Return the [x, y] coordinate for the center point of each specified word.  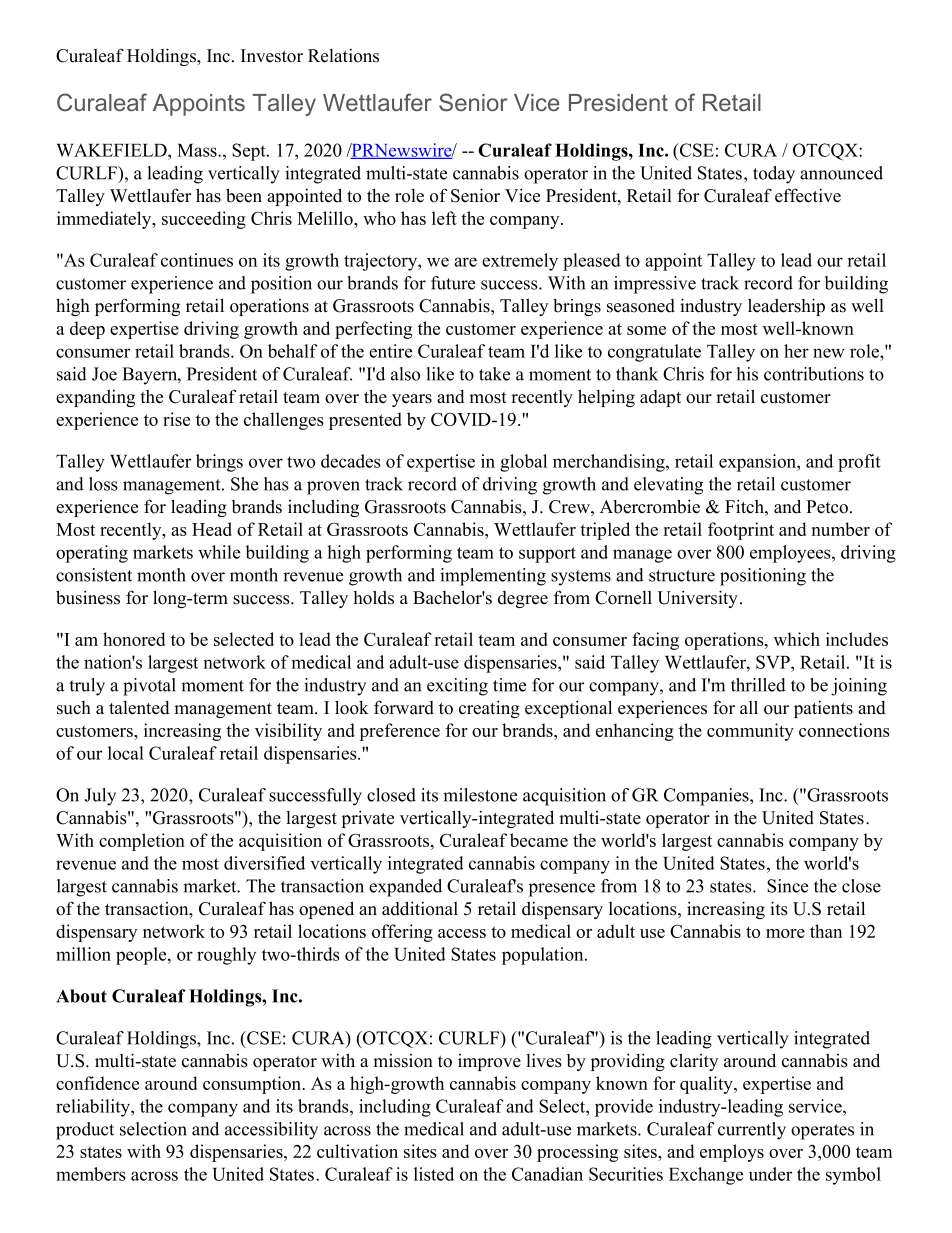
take [494, 374]
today [774, 175]
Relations [343, 55]
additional [420, 908]
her [796, 351]
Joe [104, 374]
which [797, 639]
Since [787, 886]
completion [142, 842]
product [85, 1131]
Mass [198, 150]
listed [434, 1174]
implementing [493, 577]
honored [134, 639]
